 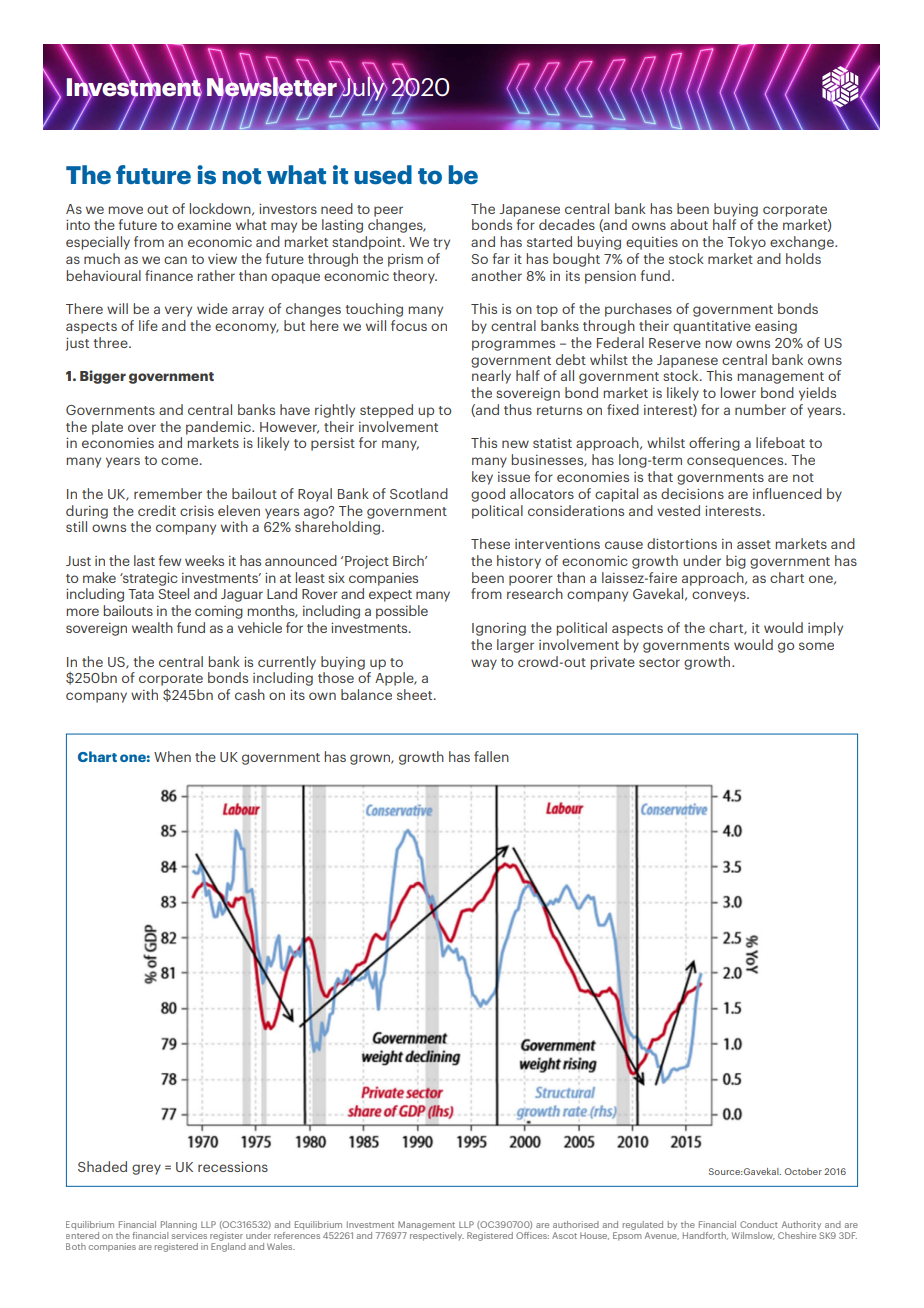 I want to click on Planning, so click(x=179, y=1225).
